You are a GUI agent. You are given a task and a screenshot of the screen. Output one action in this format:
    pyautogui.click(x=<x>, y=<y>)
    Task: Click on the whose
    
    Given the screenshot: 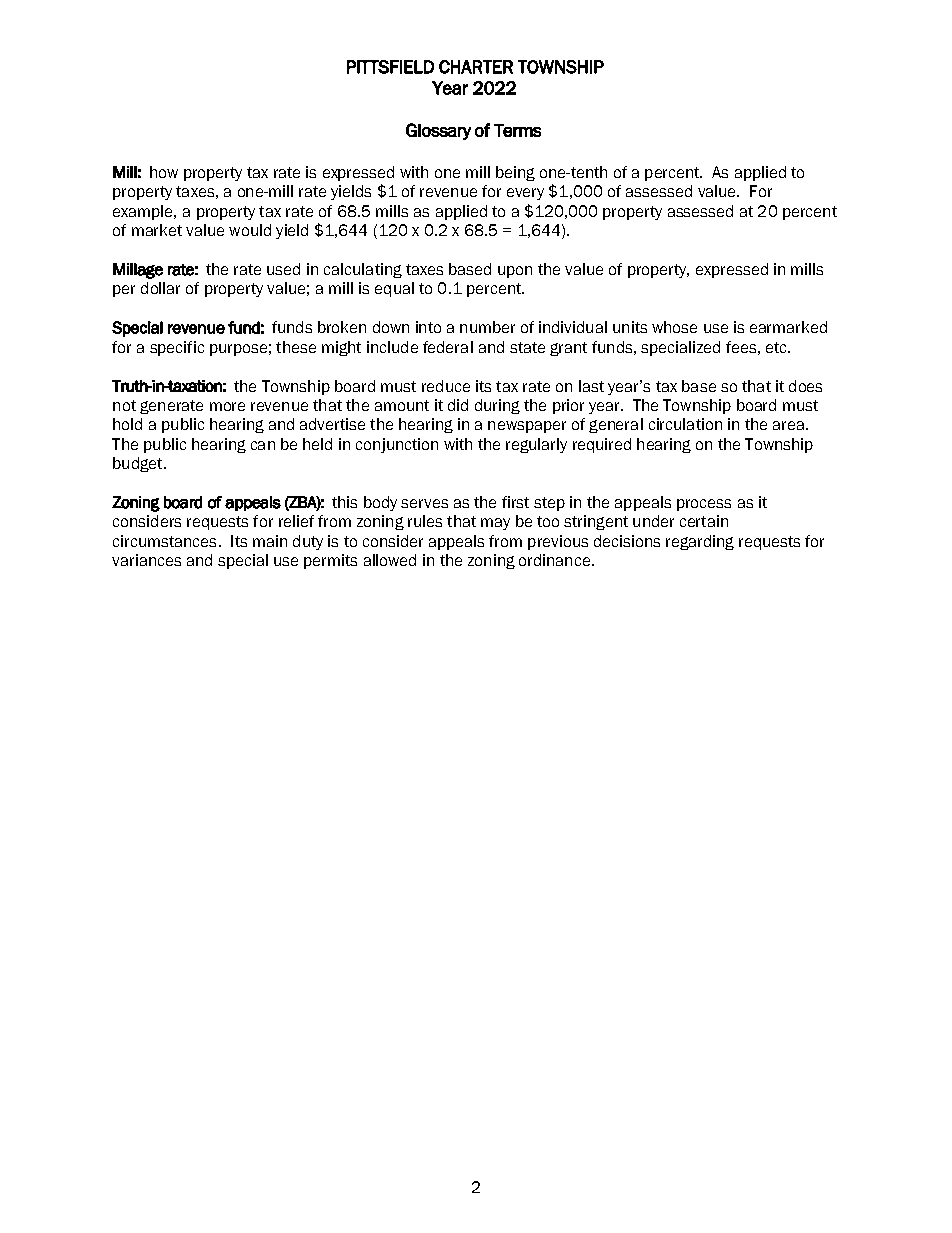 What is the action you would take?
    pyautogui.click(x=674, y=327)
